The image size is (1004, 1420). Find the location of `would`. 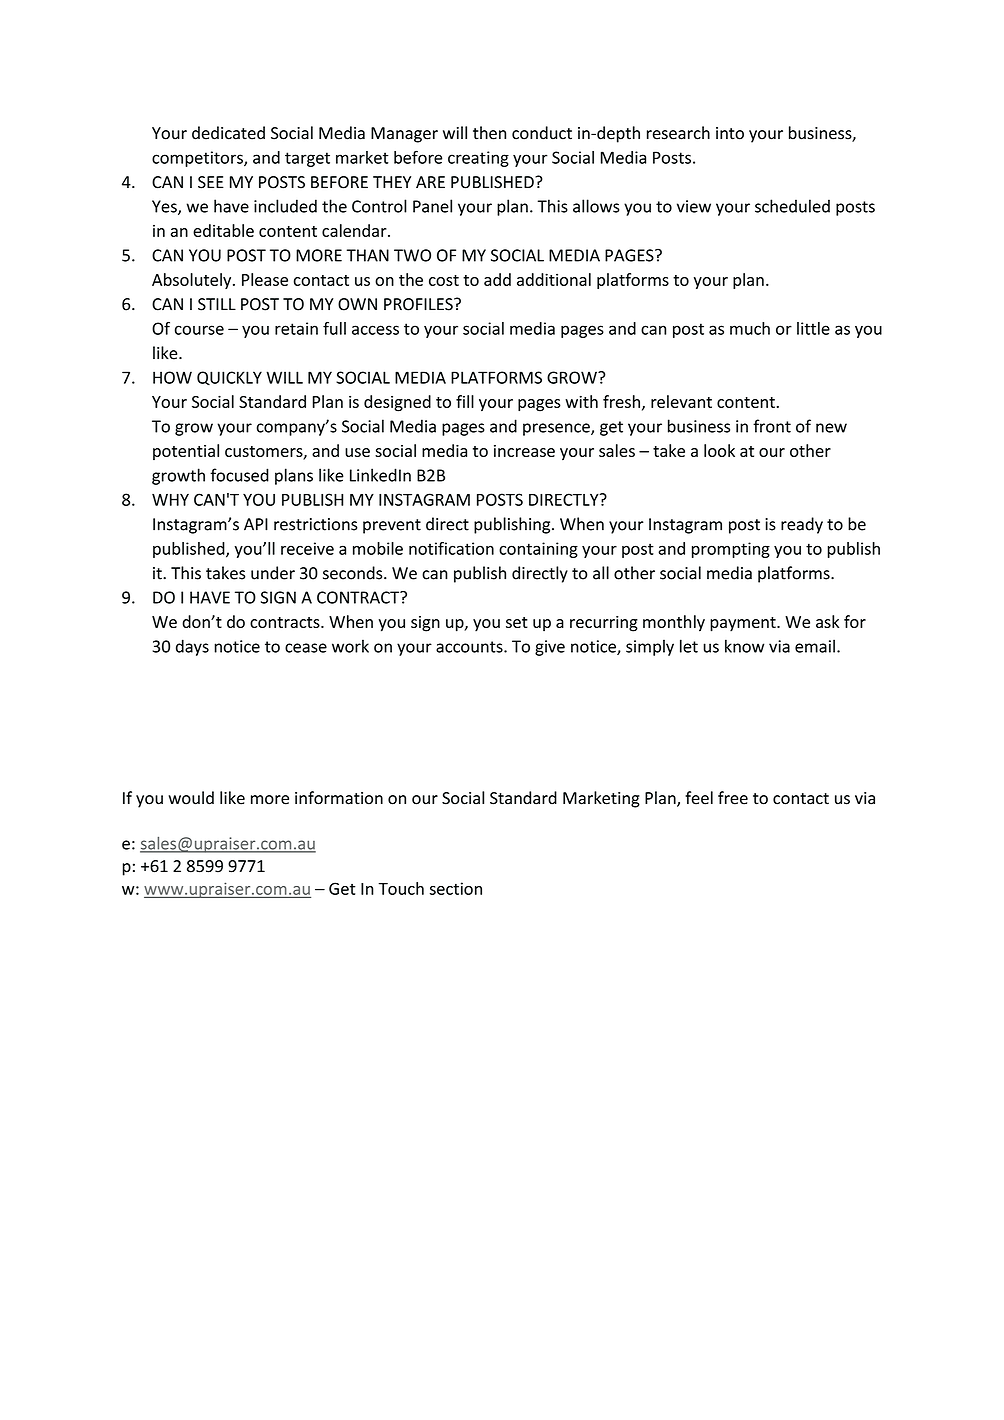

would is located at coordinates (191, 798).
